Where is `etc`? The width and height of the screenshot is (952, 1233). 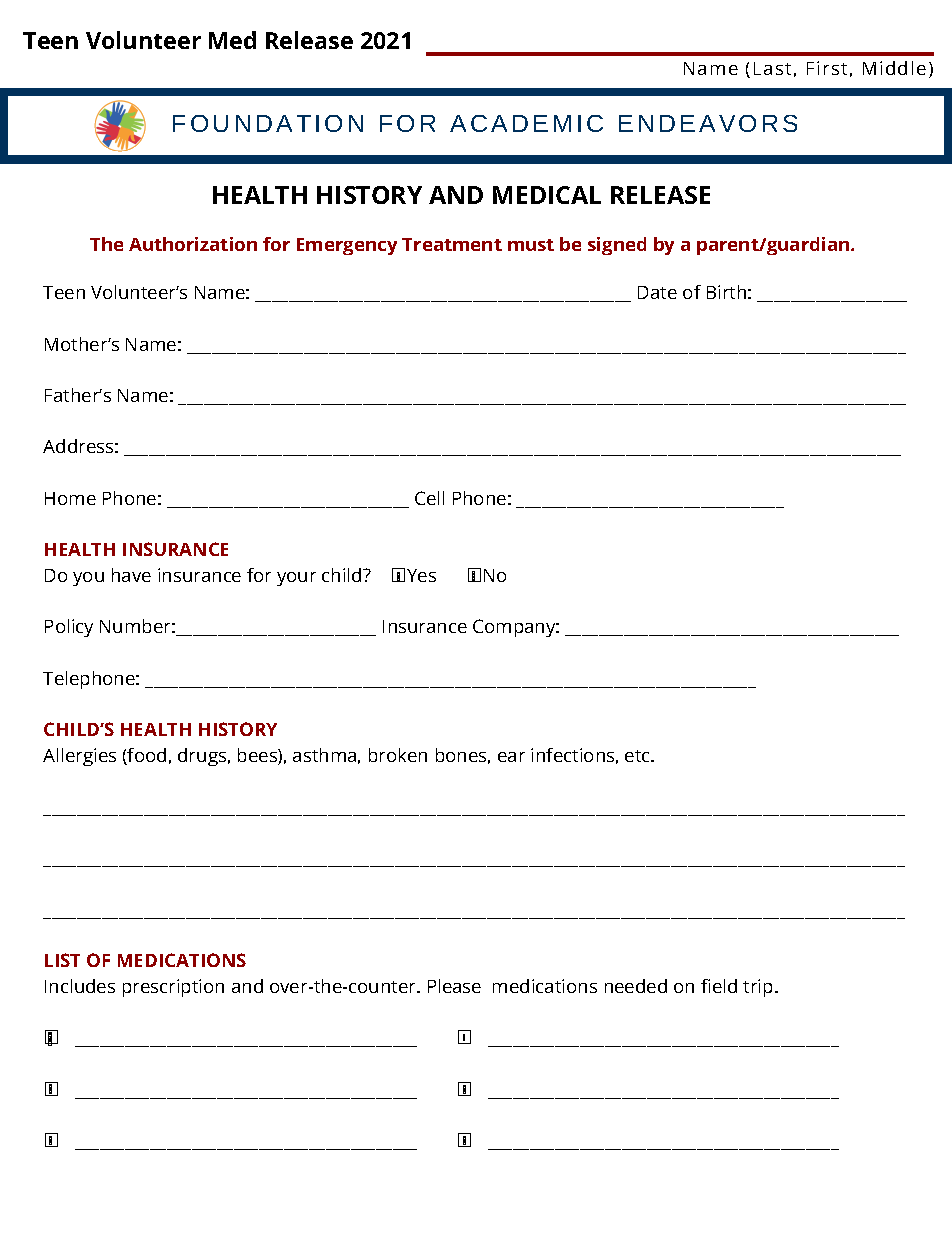 etc is located at coordinates (638, 756).
